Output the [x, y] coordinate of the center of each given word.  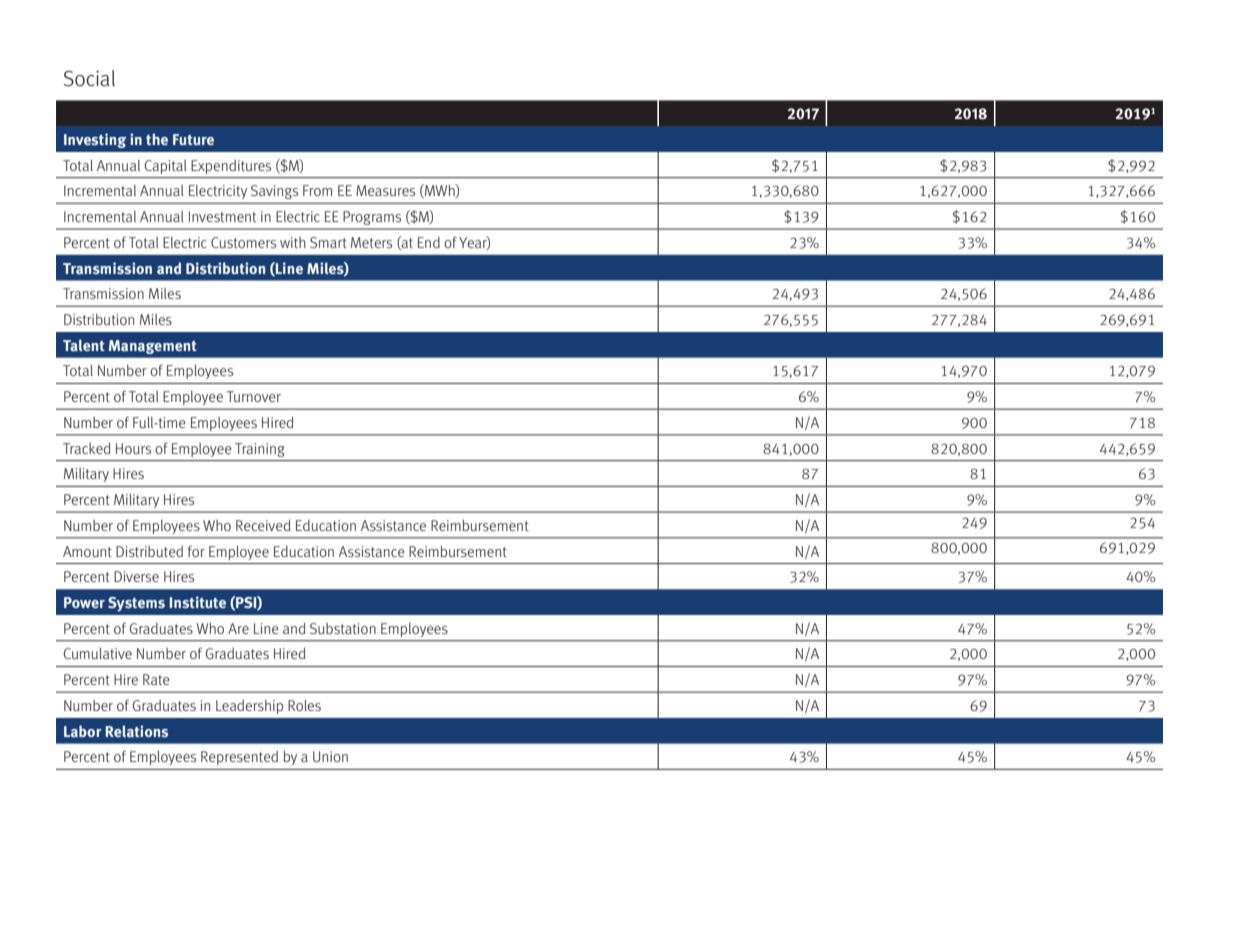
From [317, 190]
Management [153, 347]
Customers [243, 242]
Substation [343, 628]
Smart [328, 242]
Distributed [149, 551]
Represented [239, 758]
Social [89, 78]
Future [193, 139]
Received [263, 525]
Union [330, 756]
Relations [137, 731]
